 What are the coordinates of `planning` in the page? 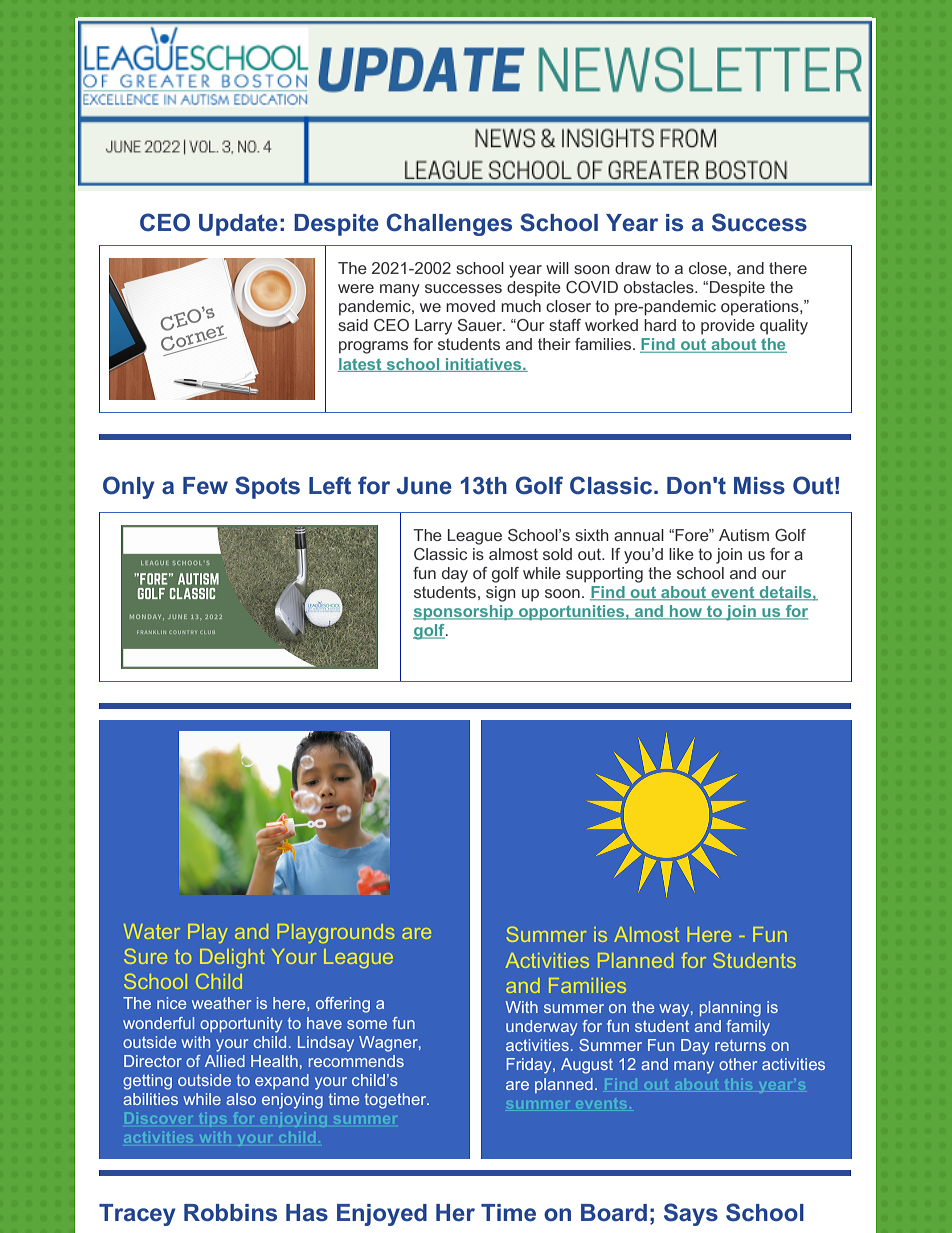 It's located at (730, 1009).
